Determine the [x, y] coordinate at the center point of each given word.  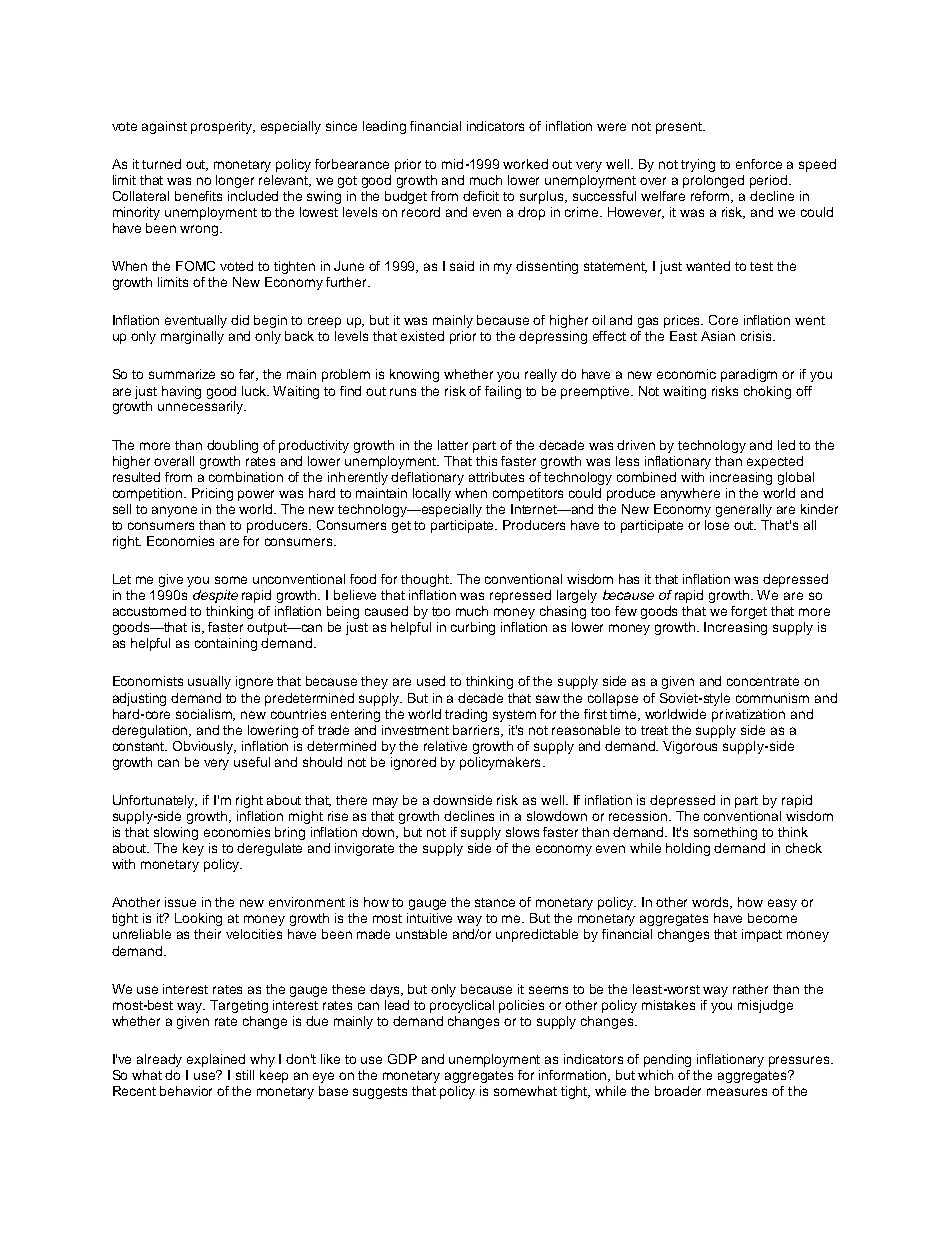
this [486, 461]
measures [737, 1092]
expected [775, 462]
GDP [402, 1059]
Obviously [204, 747]
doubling [232, 446]
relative [445, 746]
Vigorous [690, 747]
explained [216, 1060]
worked [525, 164]
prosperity [223, 127]
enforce [759, 164]
